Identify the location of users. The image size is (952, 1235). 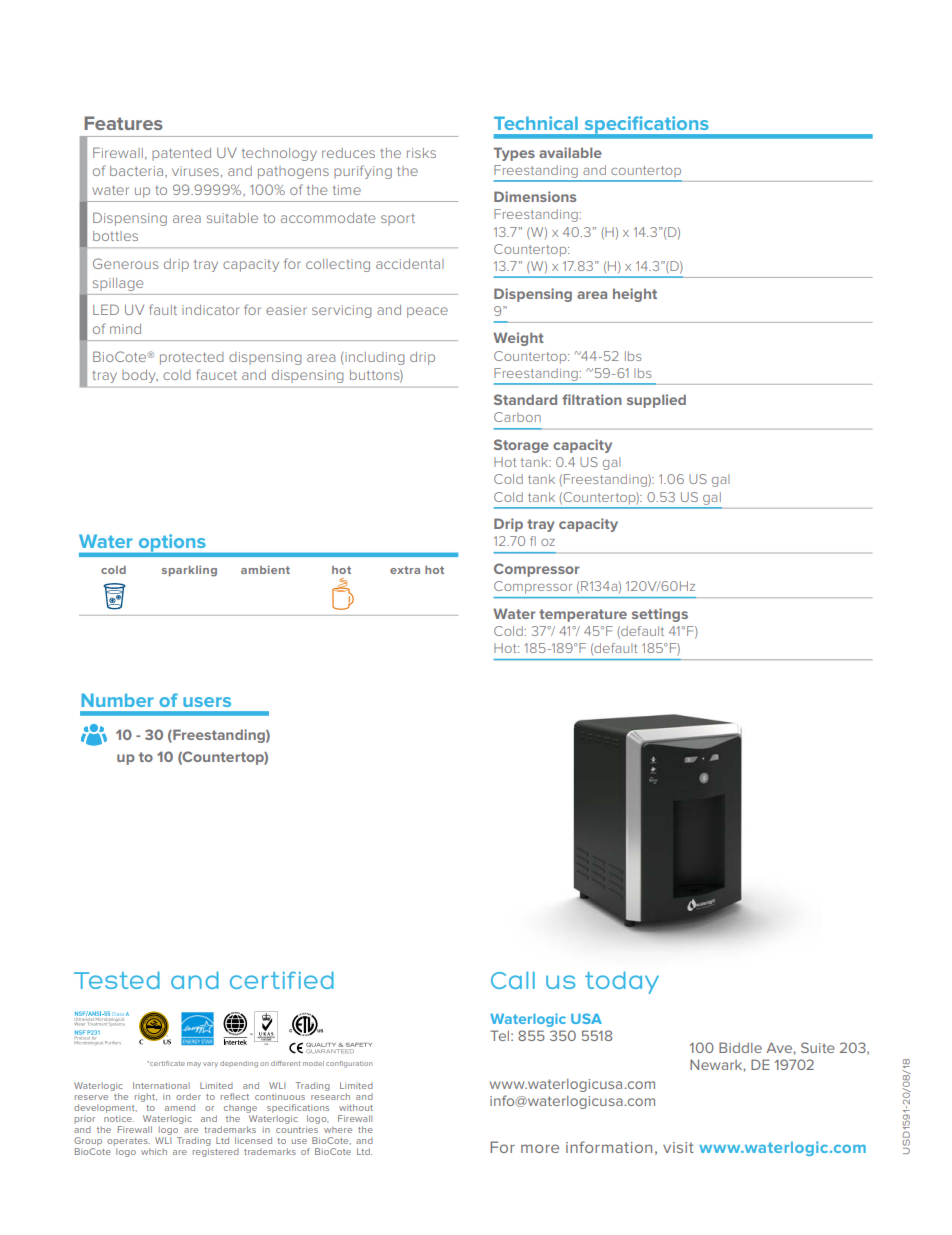
(207, 702).
